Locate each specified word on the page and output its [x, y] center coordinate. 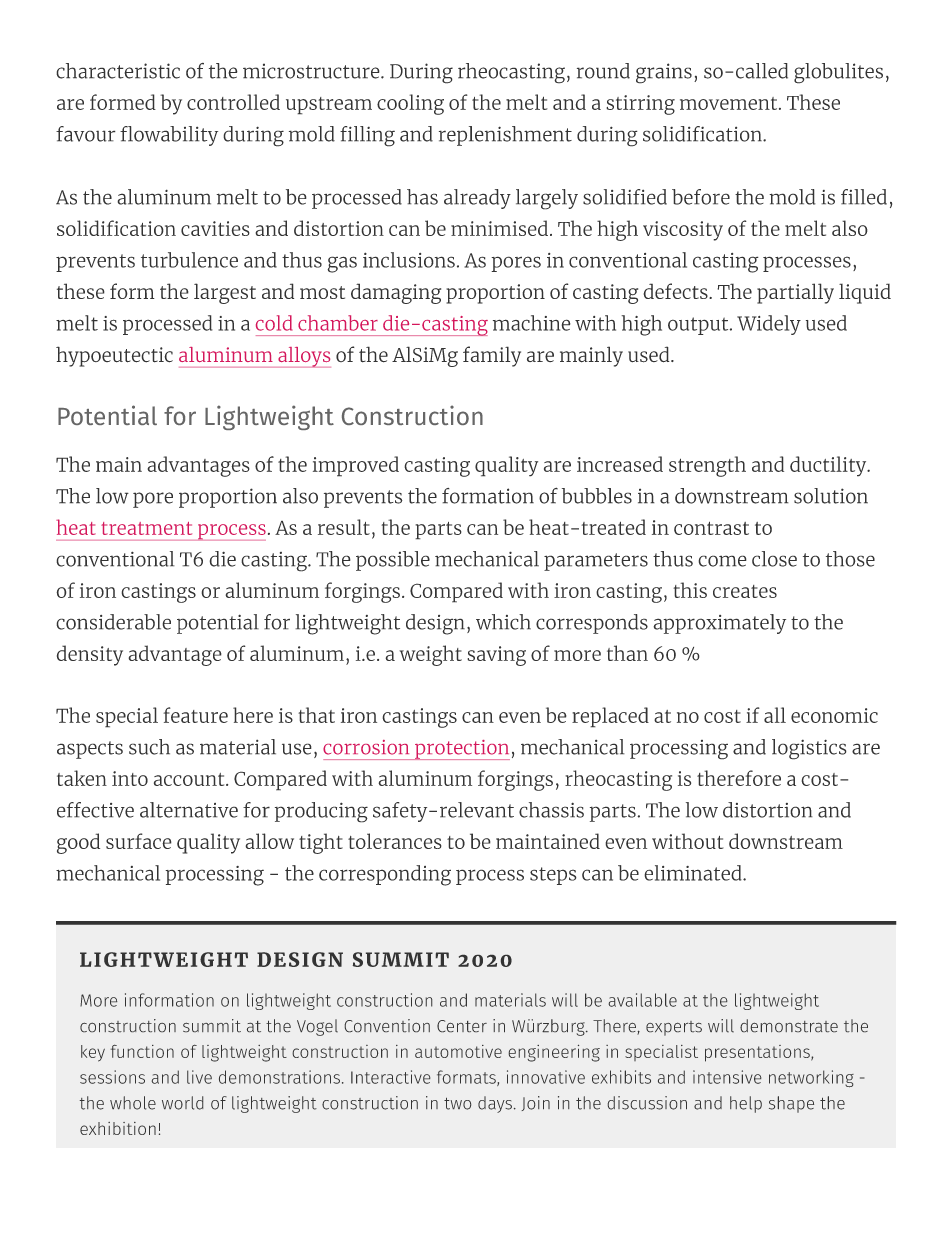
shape [791, 1104]
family [492, 356]
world [182, 1103]
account [190, 779]
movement [730, 103]
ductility [829, 466]
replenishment [505, 136]
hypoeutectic [114, 356]
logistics [809, 749]
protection [461, 750]
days [495, 1104]
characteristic [118, 71]
